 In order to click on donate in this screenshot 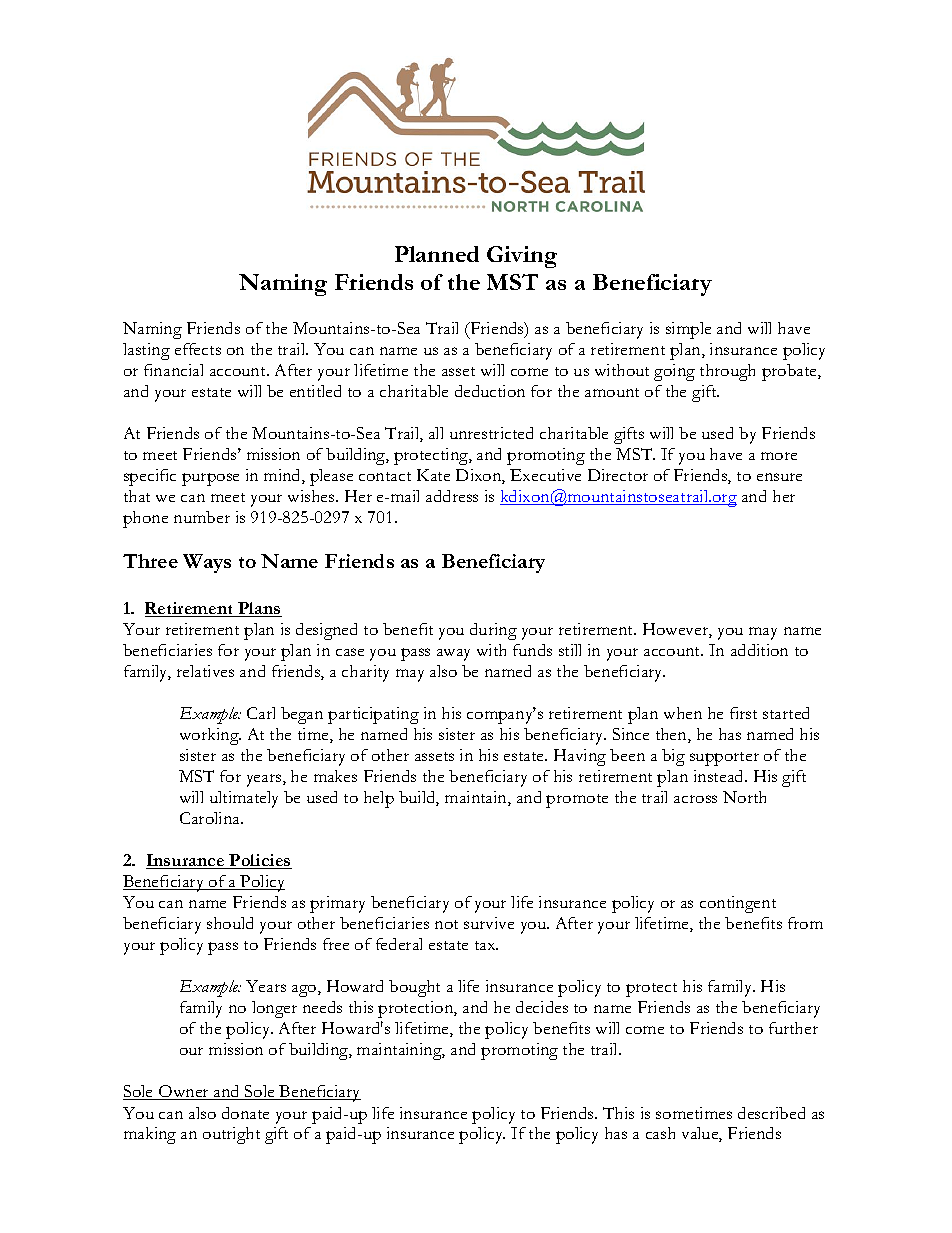, I will do `click(245, 1113)`.
